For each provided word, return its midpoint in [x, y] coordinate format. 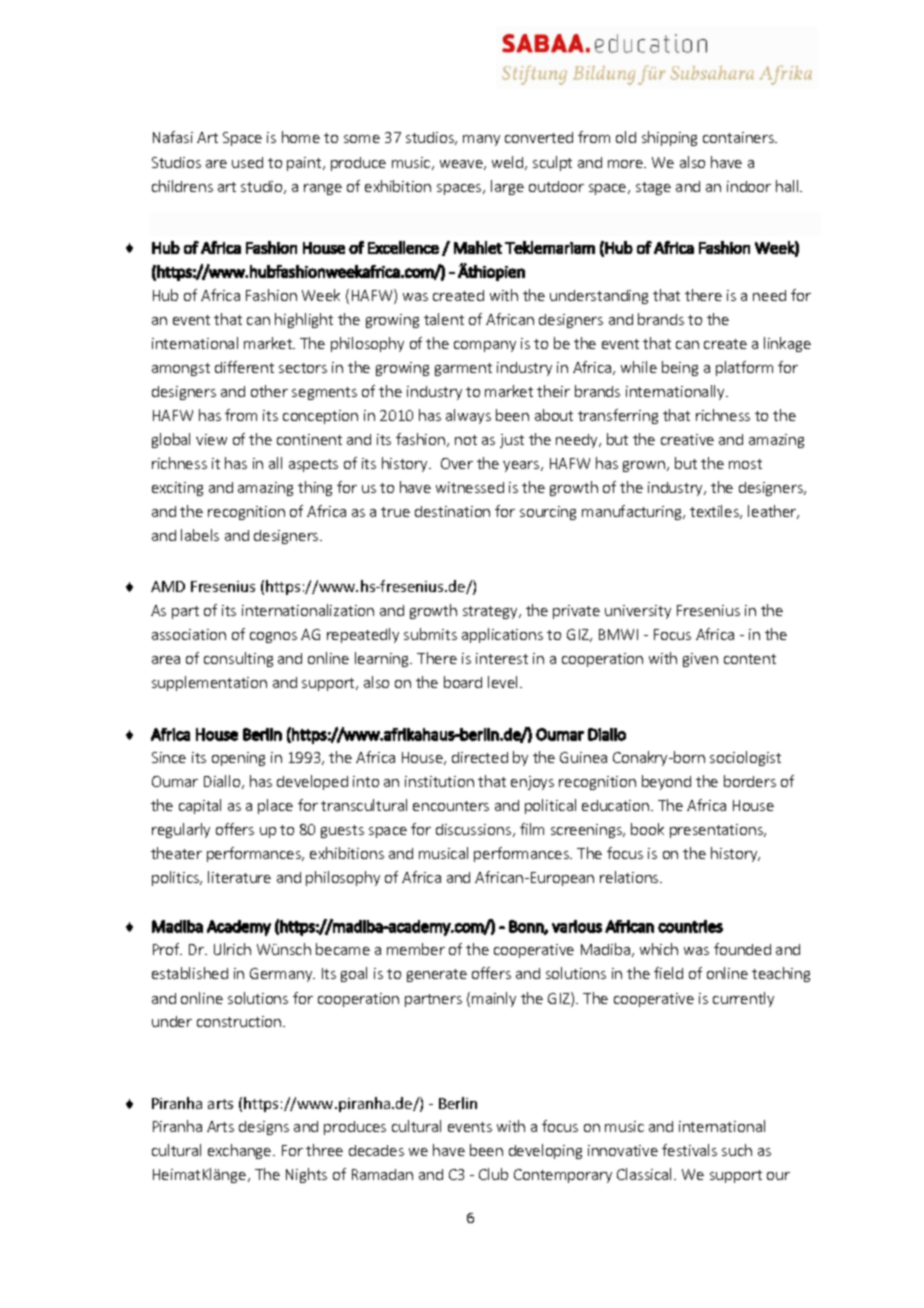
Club [493, 1174]
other [269, 391]
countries [690, 926]
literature [239, 877]
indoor [749, 186]
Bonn [527, 927]
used [247, 162]
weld [509, 163]
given [700, 660]
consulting [238, 659]
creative [687, 439]
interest [502, 658]
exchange [241, 1151]
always [468, 416]
